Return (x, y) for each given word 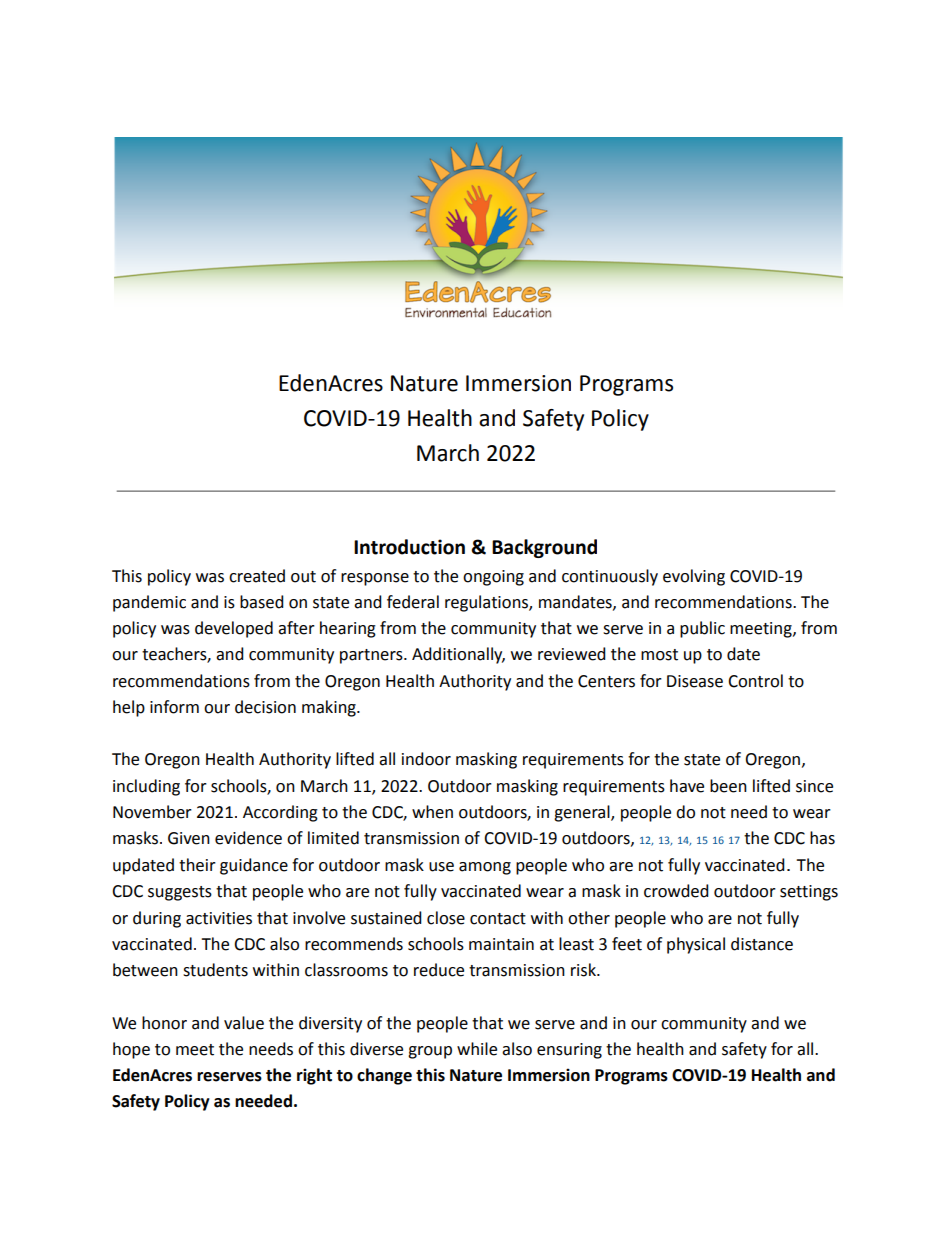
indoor (426, 759)
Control (755, 681)
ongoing (493, 578)
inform (174, 707)
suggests (180, 893)
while (477, 1049)
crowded (676, 891)
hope (131, 1050)
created (257, 576)
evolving (694, 577)
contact (498, 919)
